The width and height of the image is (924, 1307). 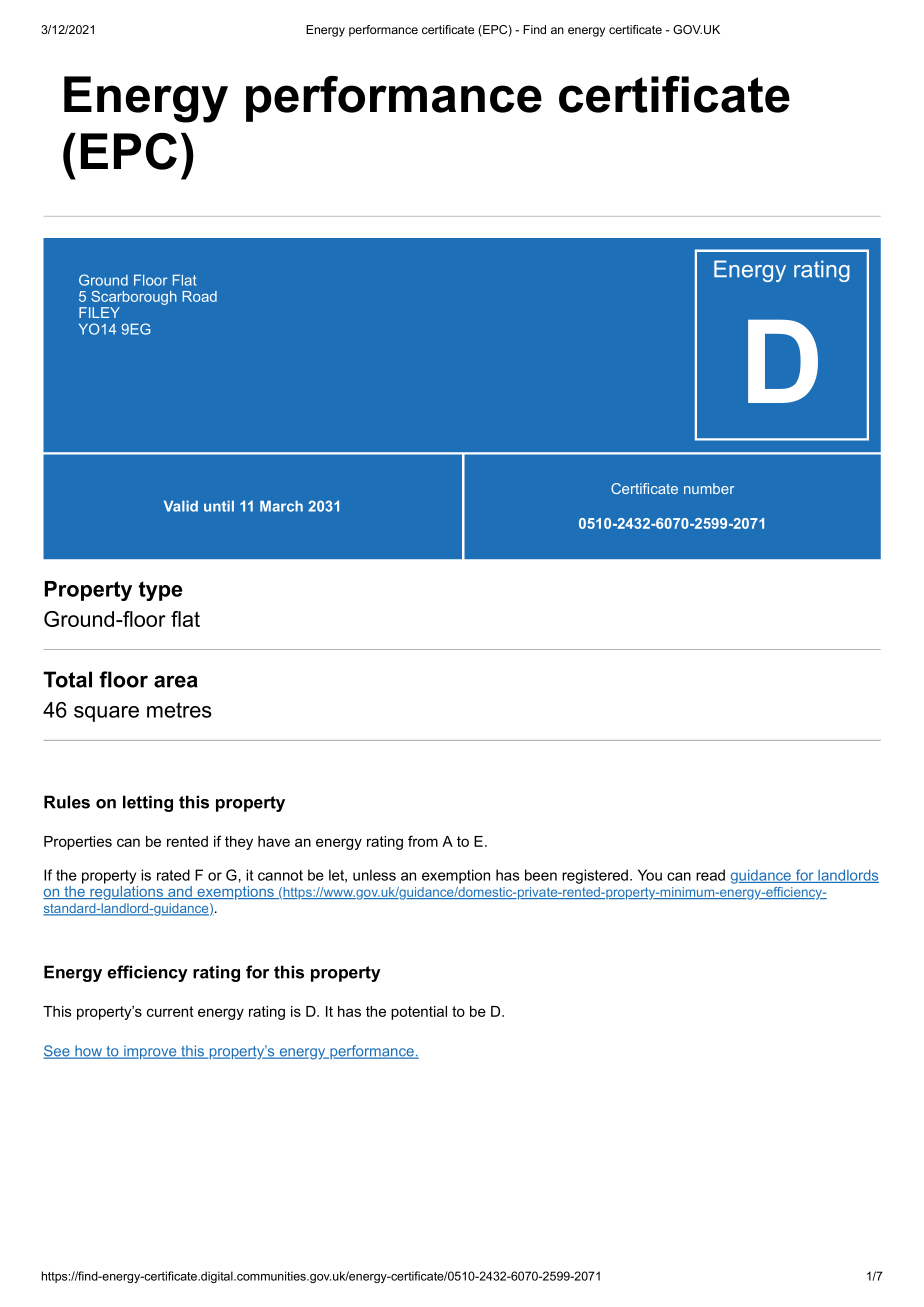 What do you see at coordinates (650, 875) in the image?
I see `You` at bounding box center [650, 875].
